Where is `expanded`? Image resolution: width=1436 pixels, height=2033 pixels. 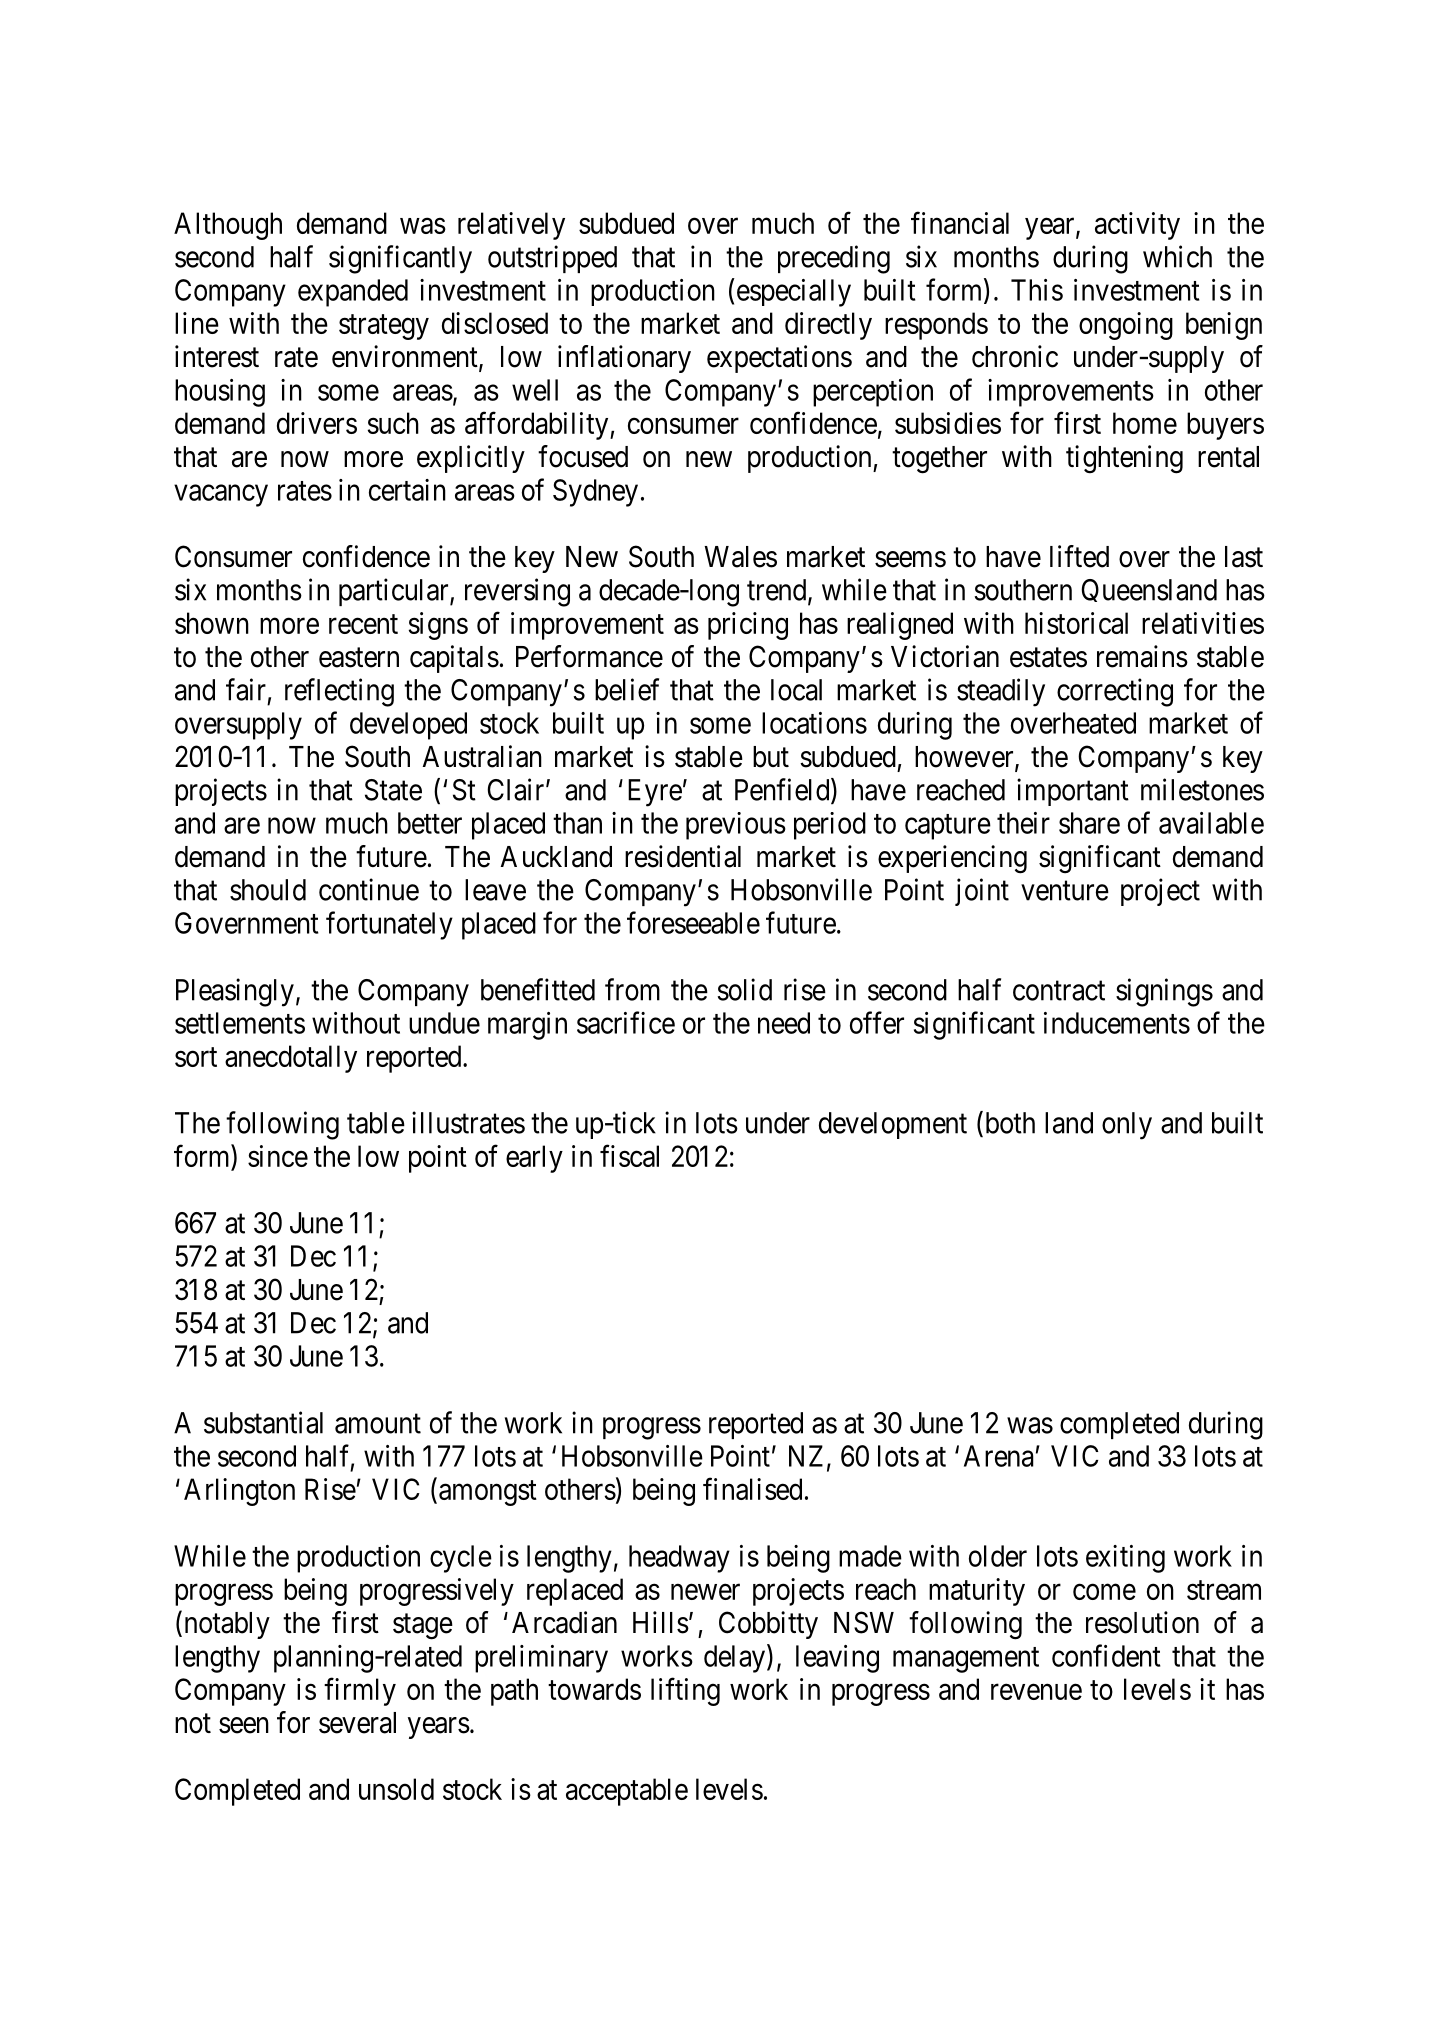 expanded is located at coordinates (353, 293).
